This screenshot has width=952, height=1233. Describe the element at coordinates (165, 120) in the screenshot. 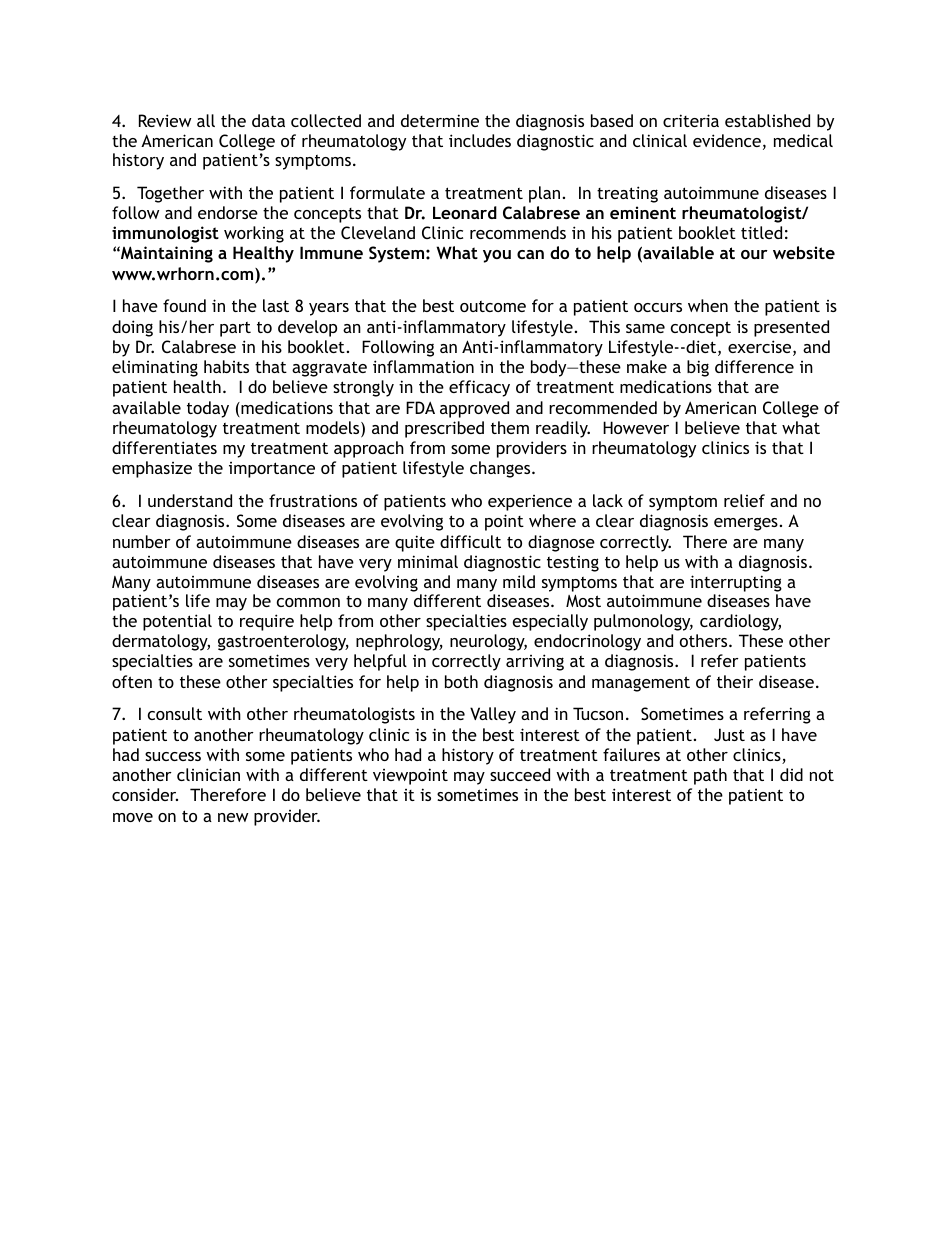

I see `Review` at that location.
